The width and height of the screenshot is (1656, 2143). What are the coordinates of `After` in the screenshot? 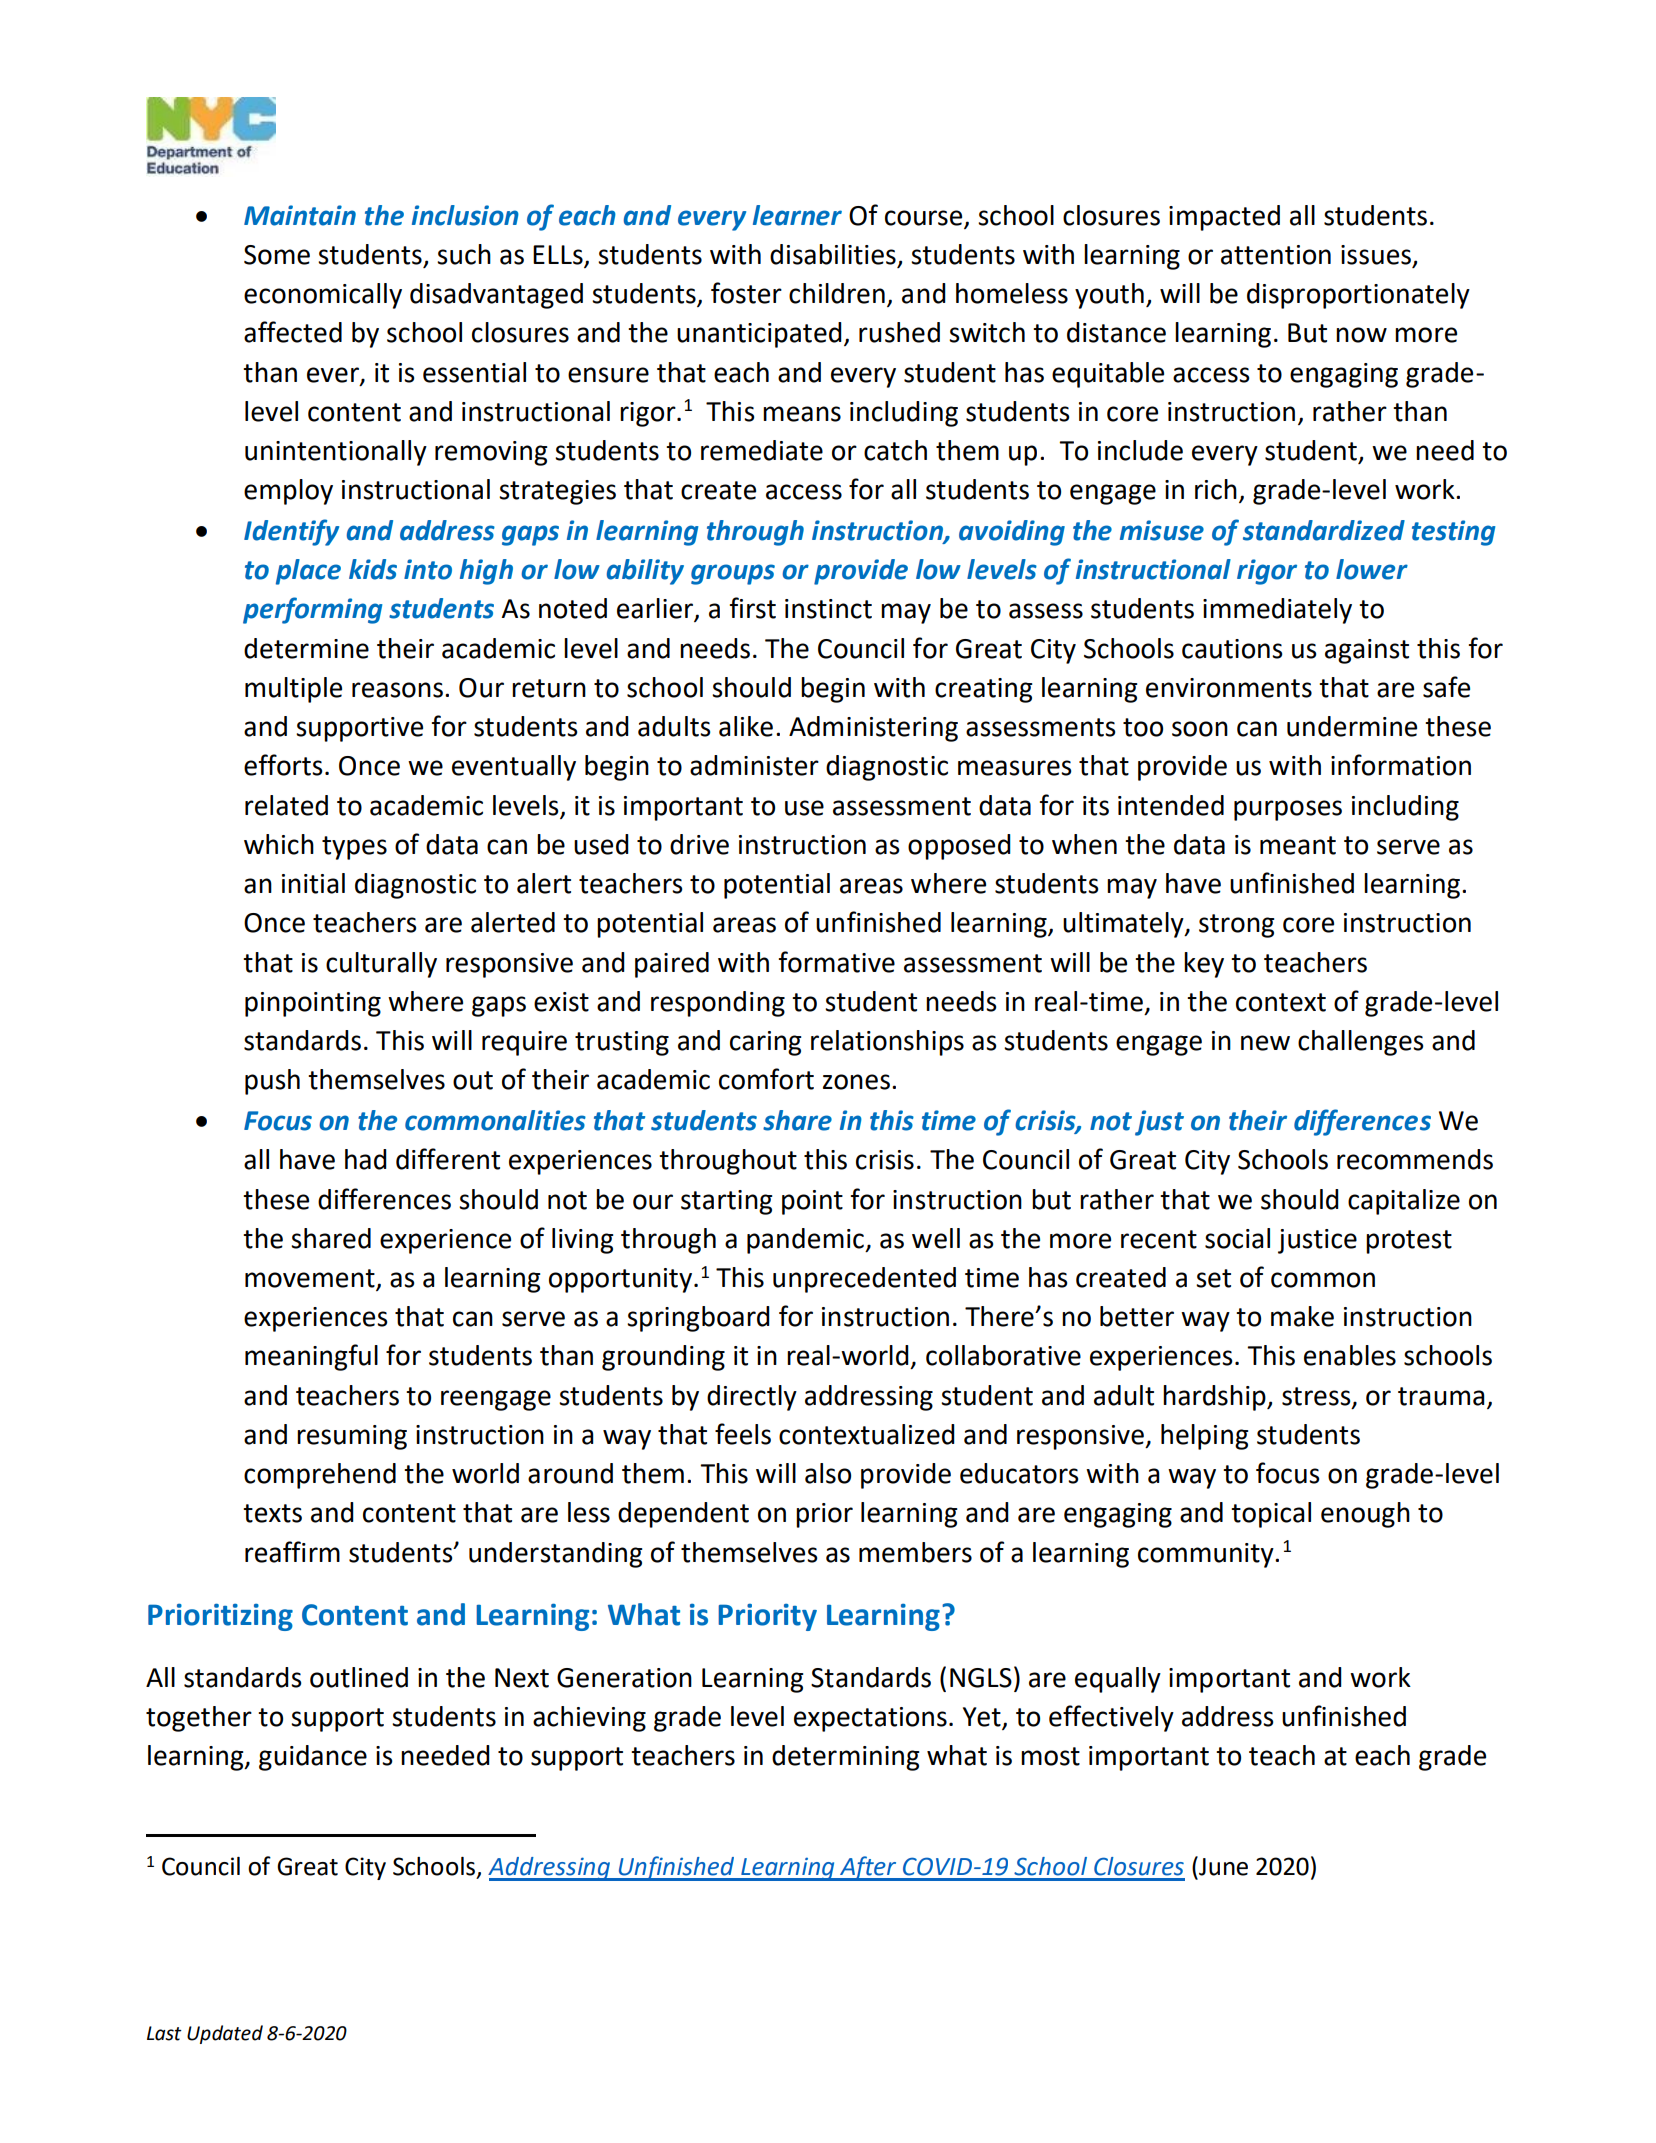 It's located at (868, 1868).
